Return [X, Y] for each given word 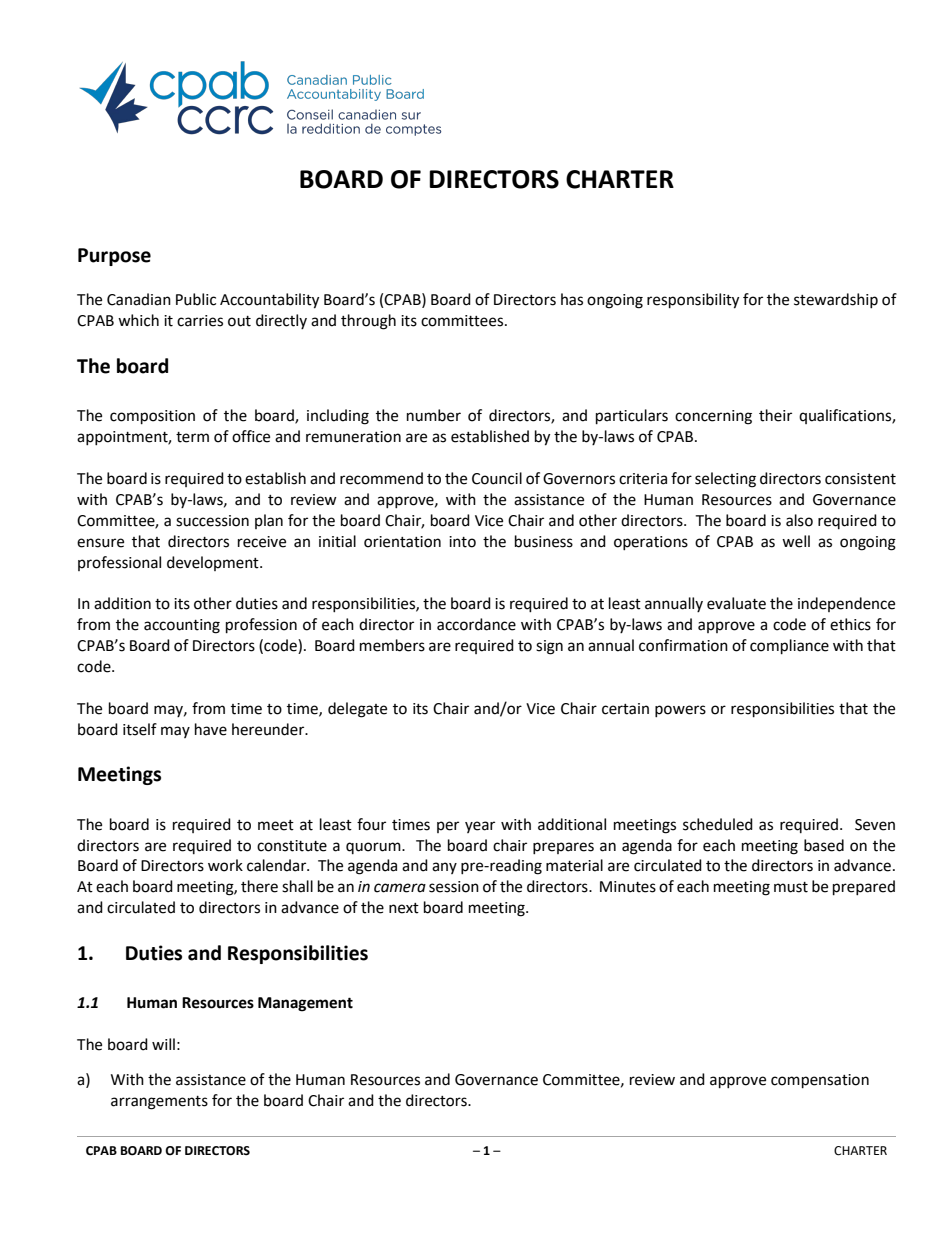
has [572, 299]
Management [305, 1004]
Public [196, 299]
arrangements [159, 1103]
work [225, 865]
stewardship [836, 300]
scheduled [718, 824]
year [480, 827]
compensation [820, 1081]
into [462, 542]
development [214, 563]
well [796, 541]
